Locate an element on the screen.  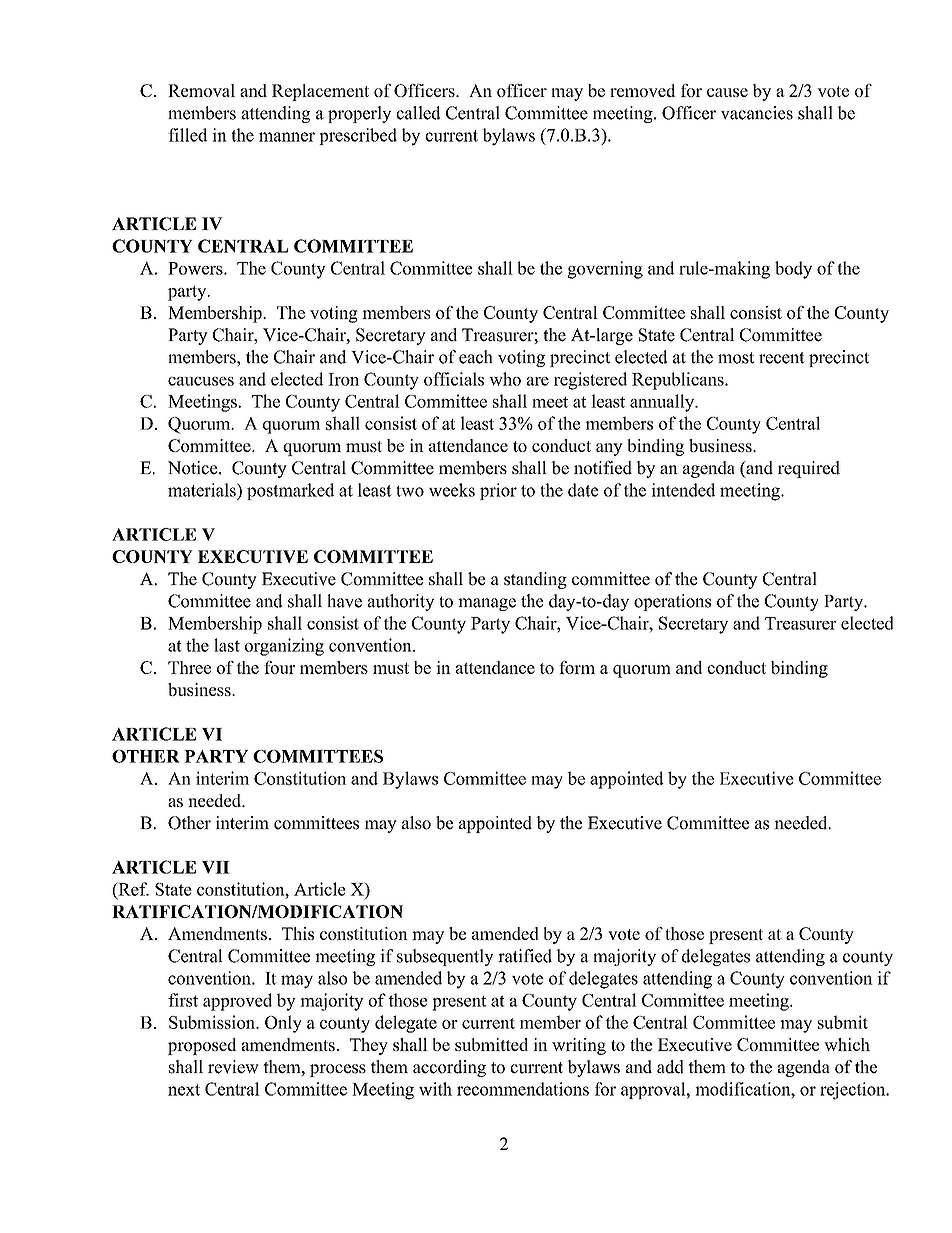
according is located at coordinates (449, 1068).
